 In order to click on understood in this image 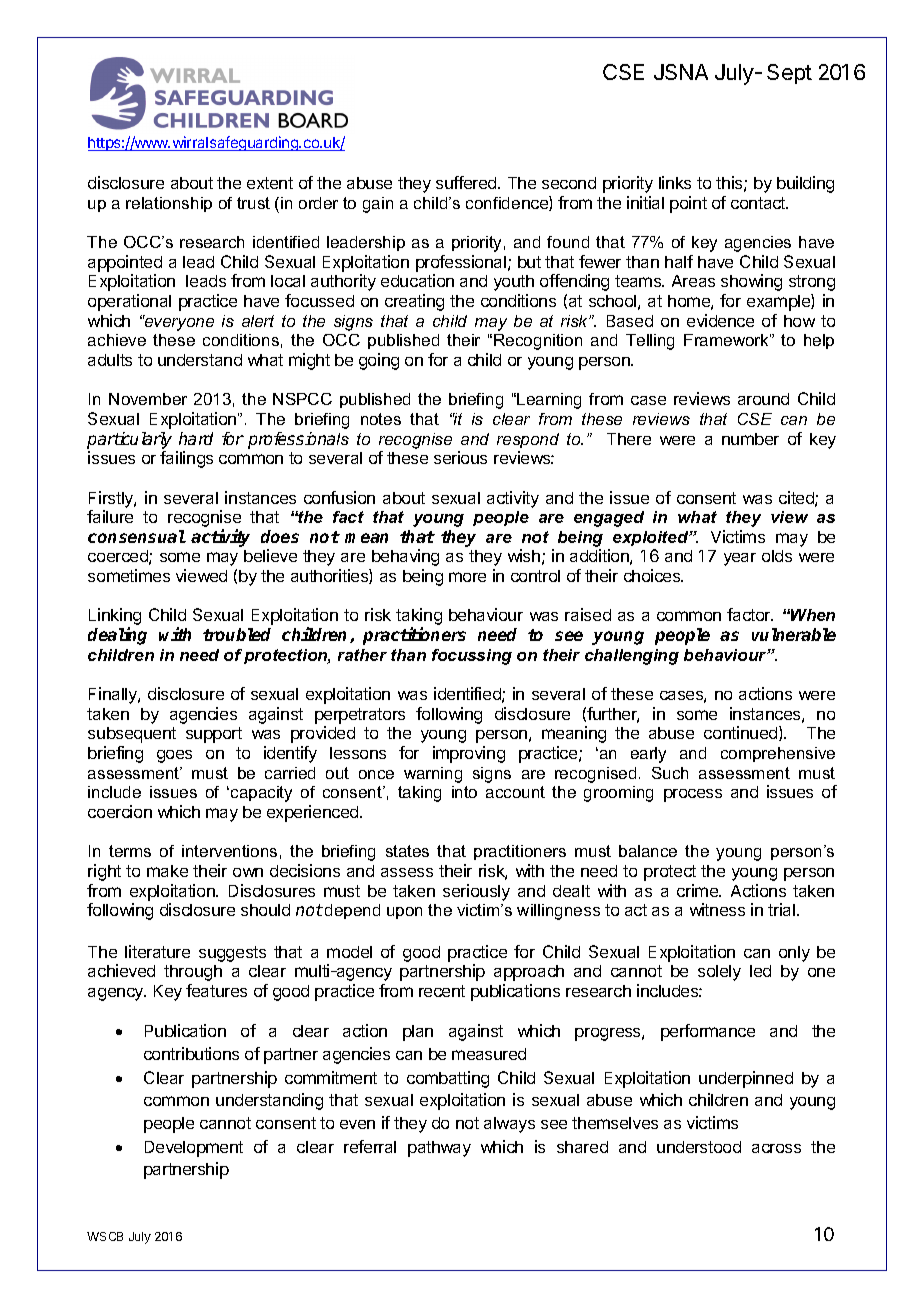, I will do `click(699, 1147)`.
